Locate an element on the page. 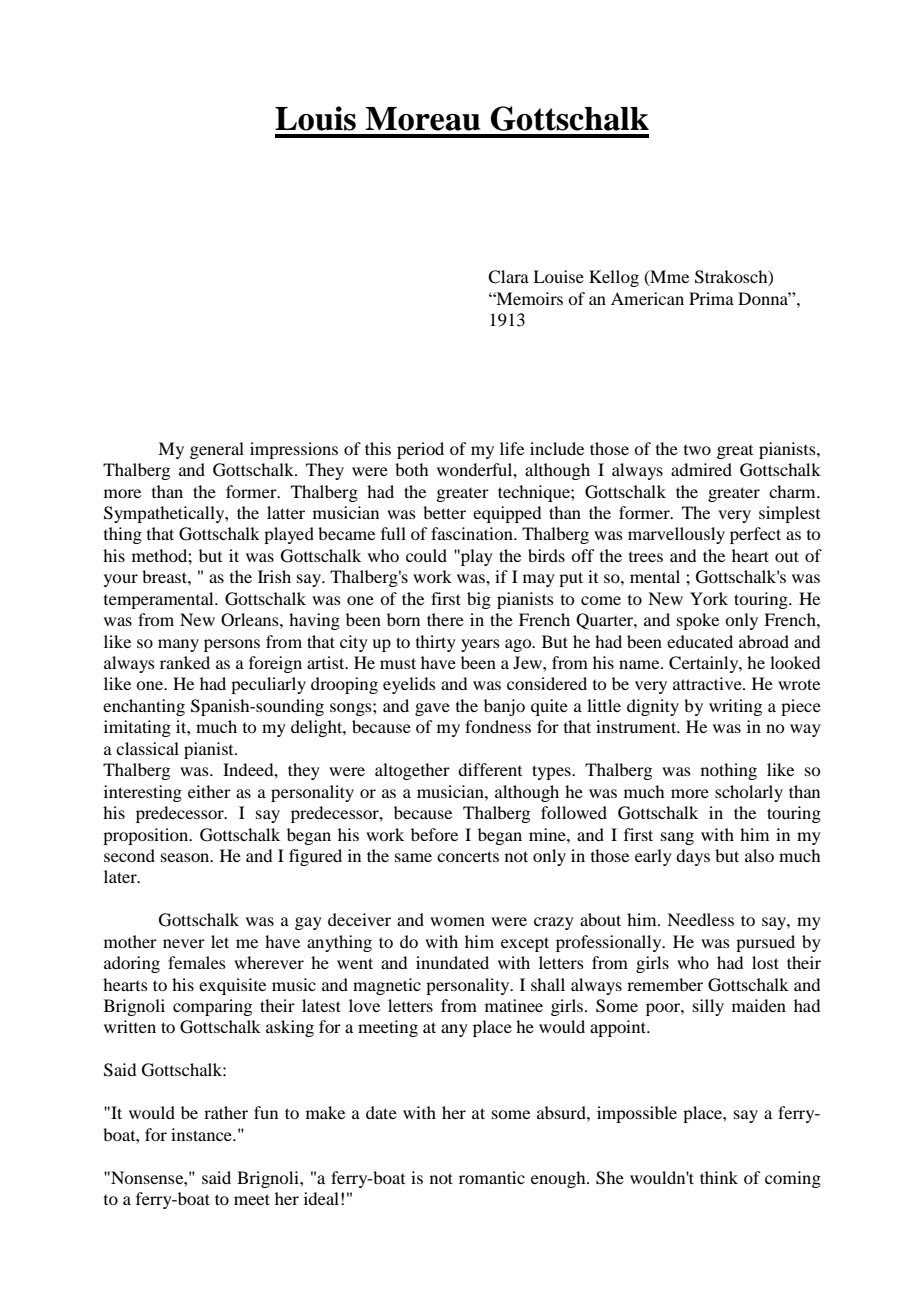 This page has width=924, height=1308. fondness is located at coordinates (498, 726).
